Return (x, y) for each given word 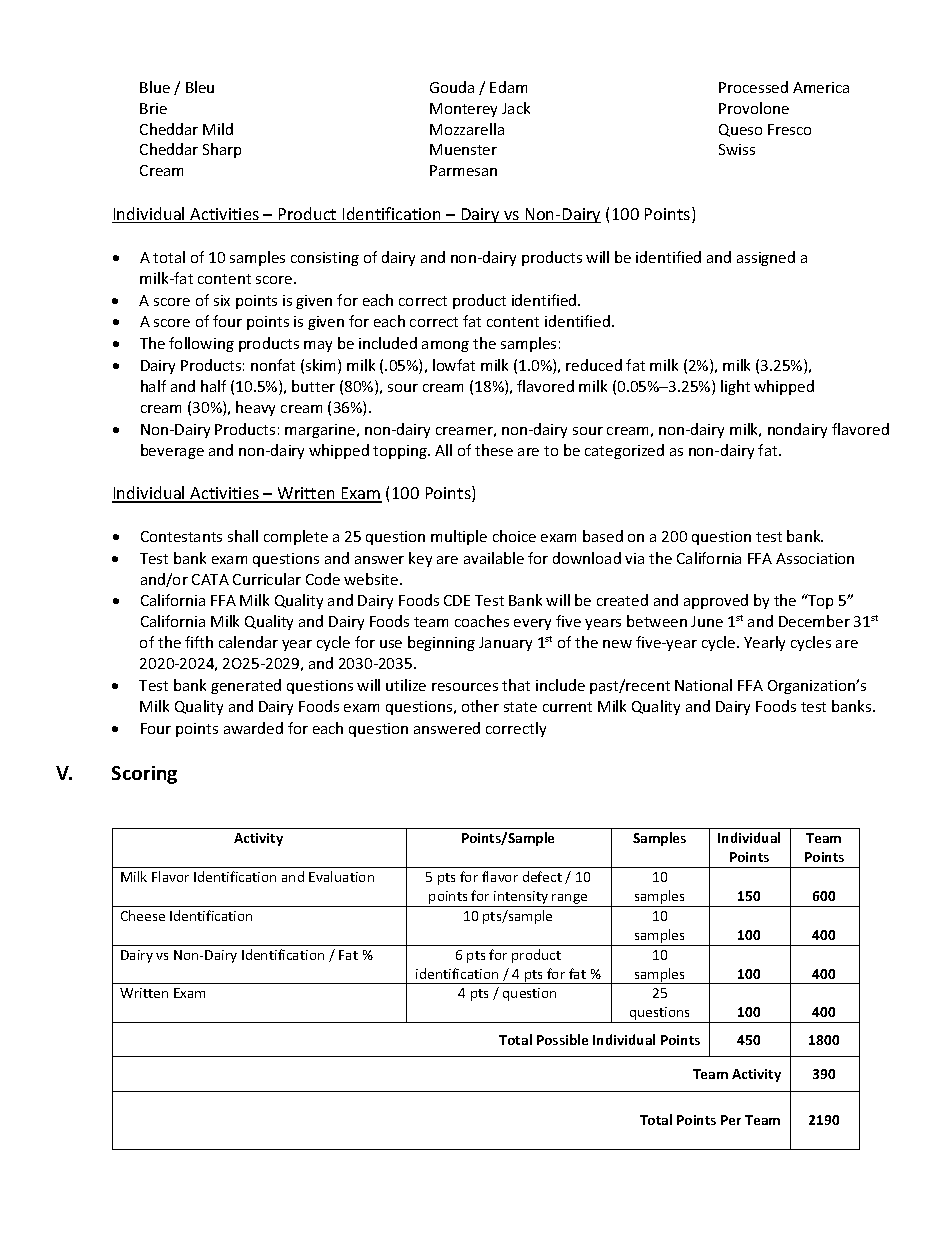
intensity (521, 899)
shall (243, 536)
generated (246, 686)
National (703, 685)
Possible (562, 1039)
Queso (740, 130)
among (445, 346)
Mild (218, 129)
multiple (459, 537)
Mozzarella (467, 129)
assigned (766, 258)
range (570, 900)
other (480, 706)
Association (815, 558)
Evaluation (341, 876)
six (222, 300)
